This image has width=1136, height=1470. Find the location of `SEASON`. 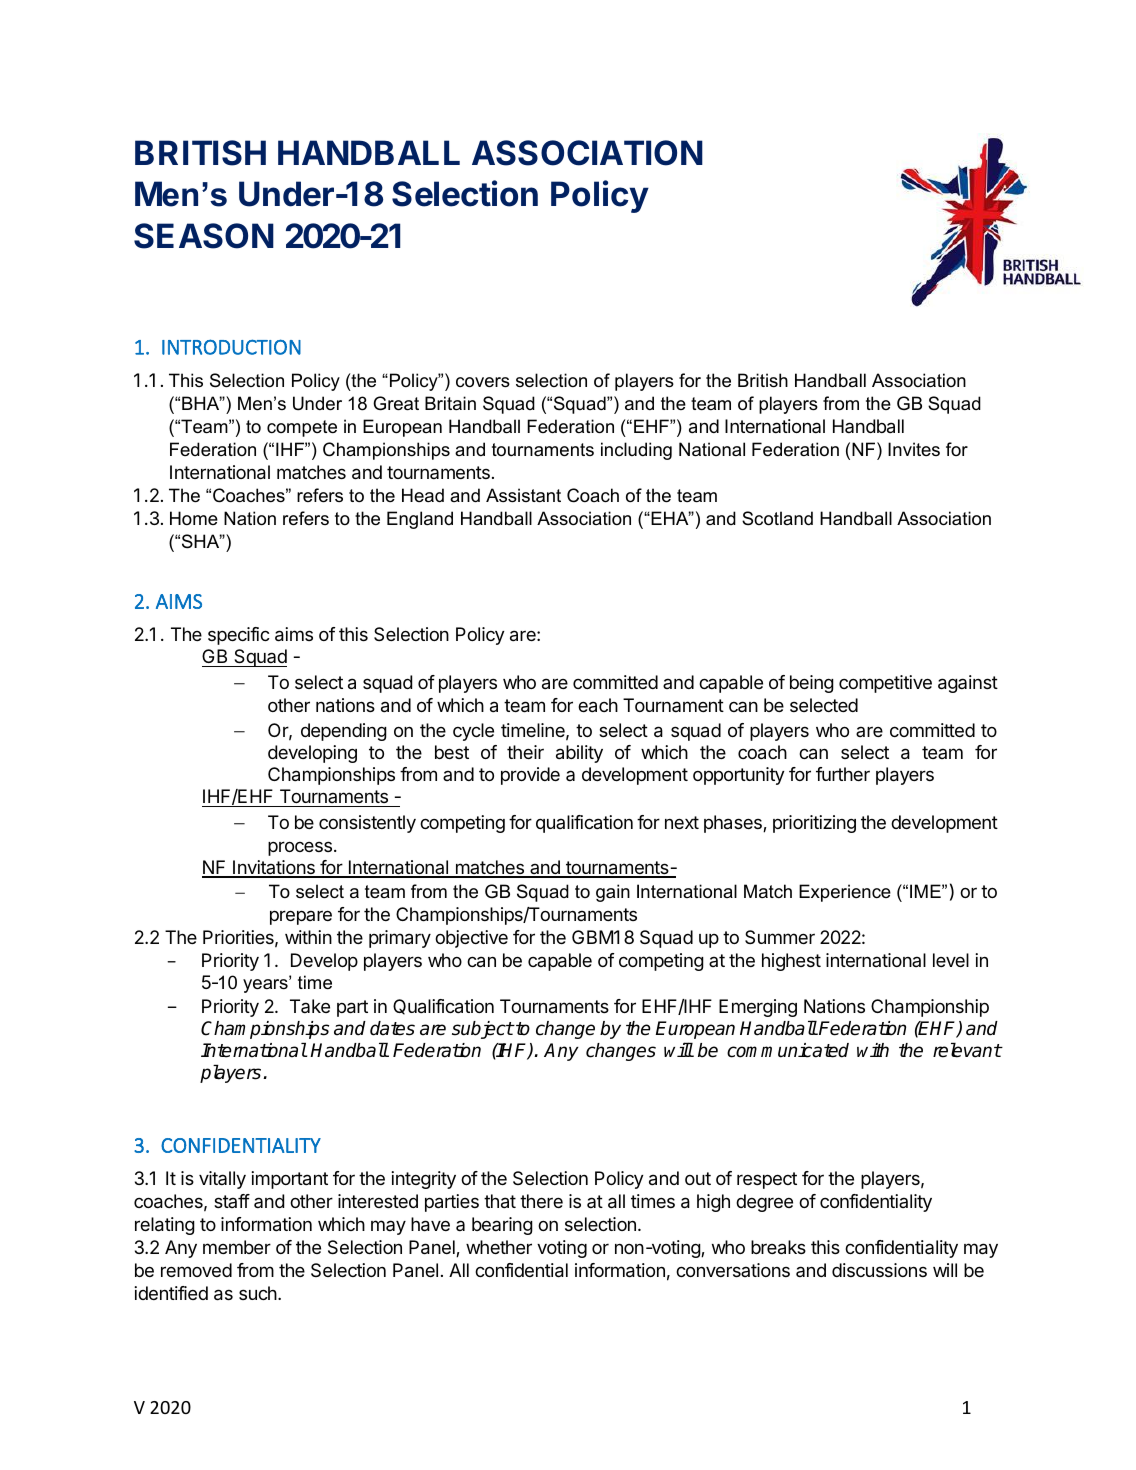

SEASON is located at coordinates (204, 236).
